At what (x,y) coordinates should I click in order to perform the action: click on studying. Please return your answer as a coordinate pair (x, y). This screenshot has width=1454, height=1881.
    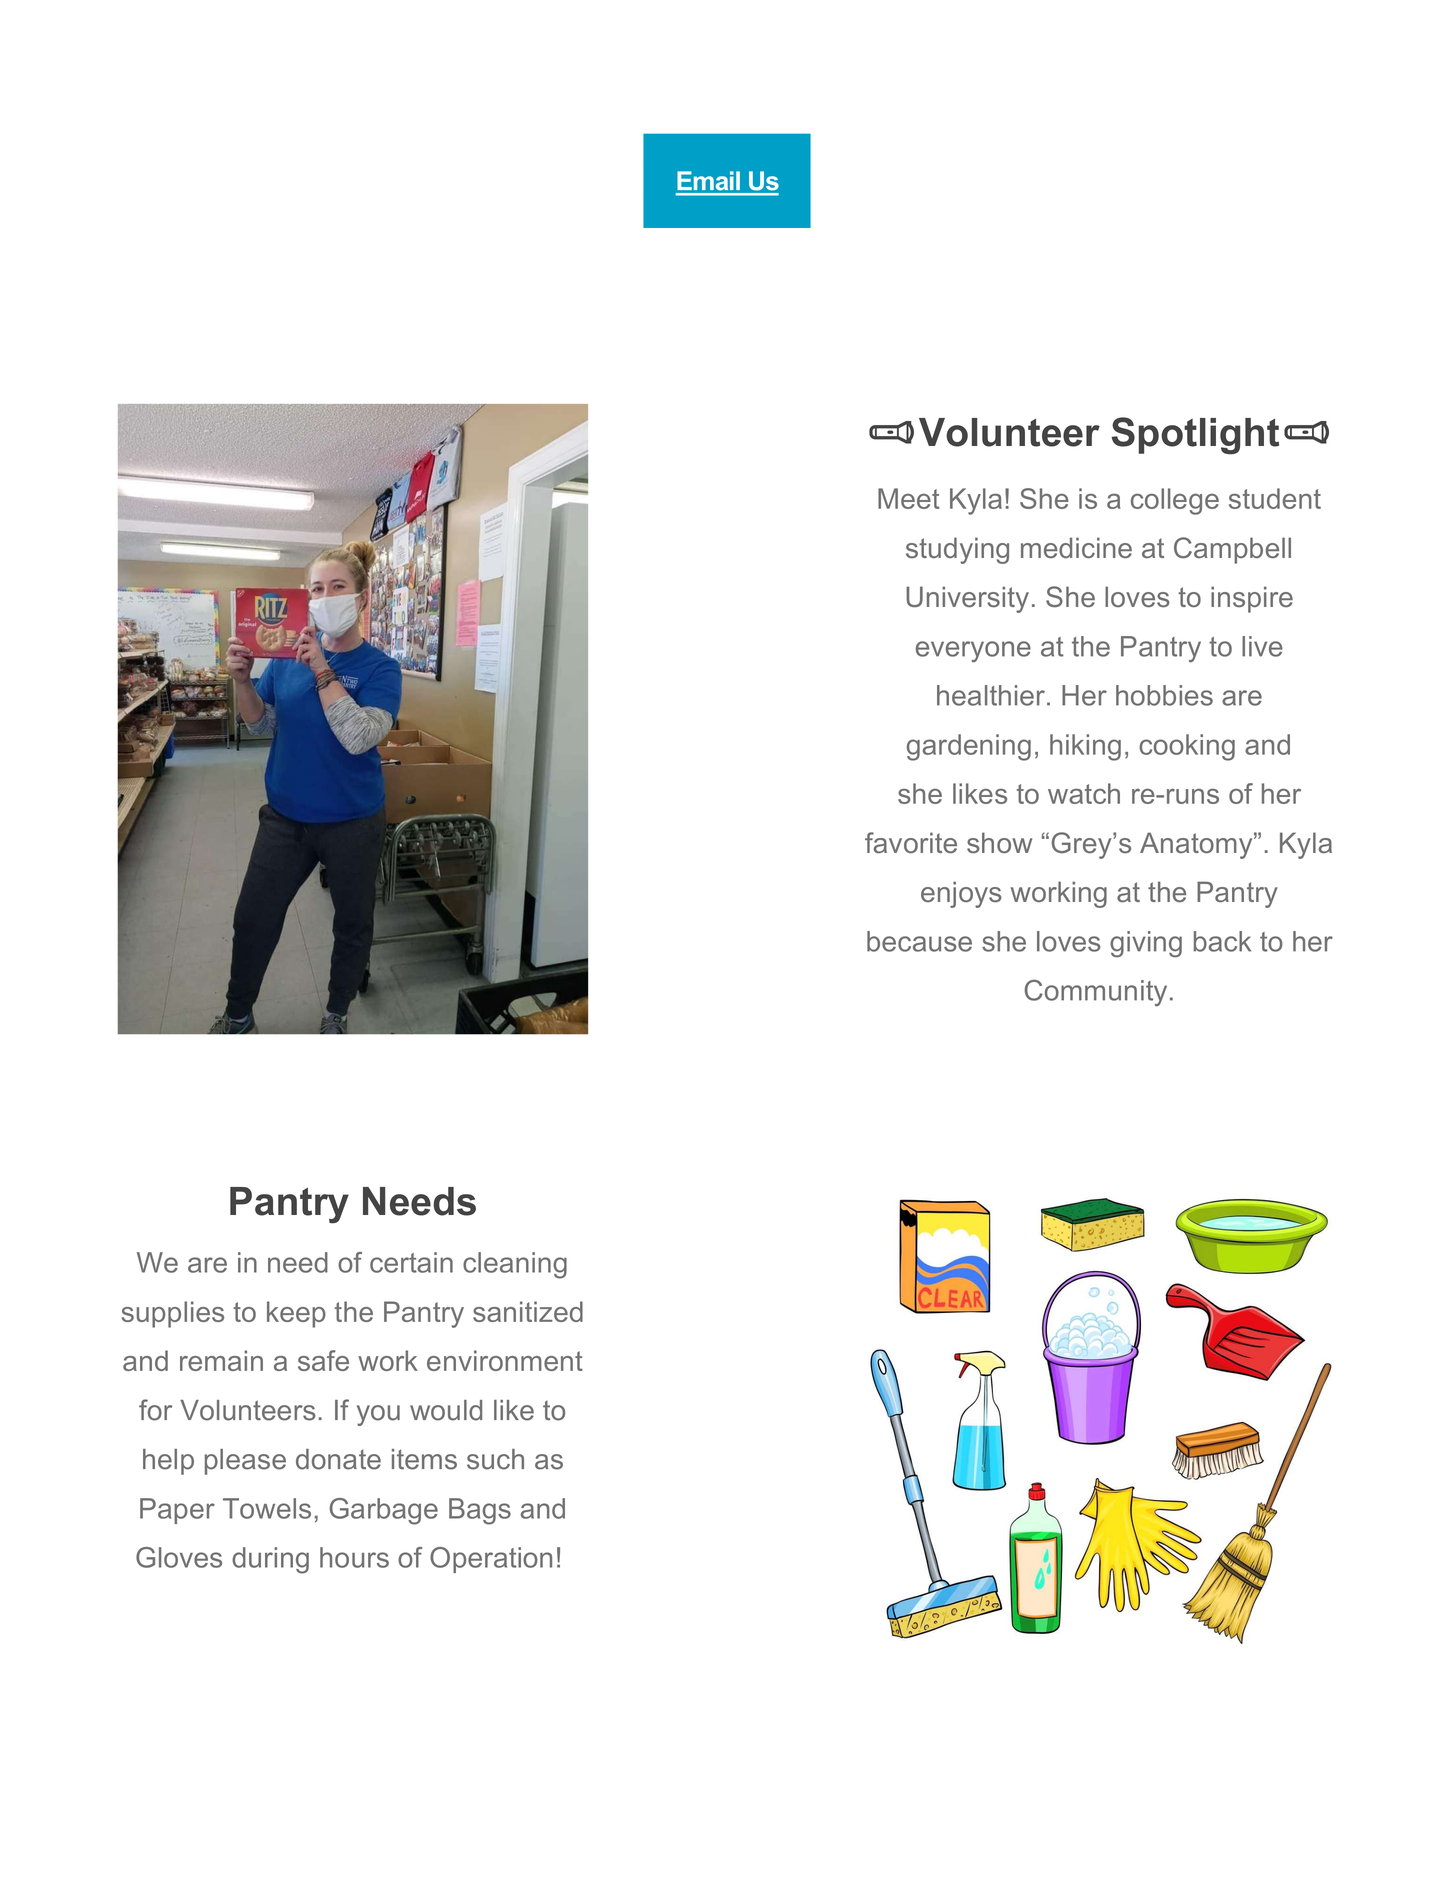
    Looking at the image, I should click on (957, 550).
